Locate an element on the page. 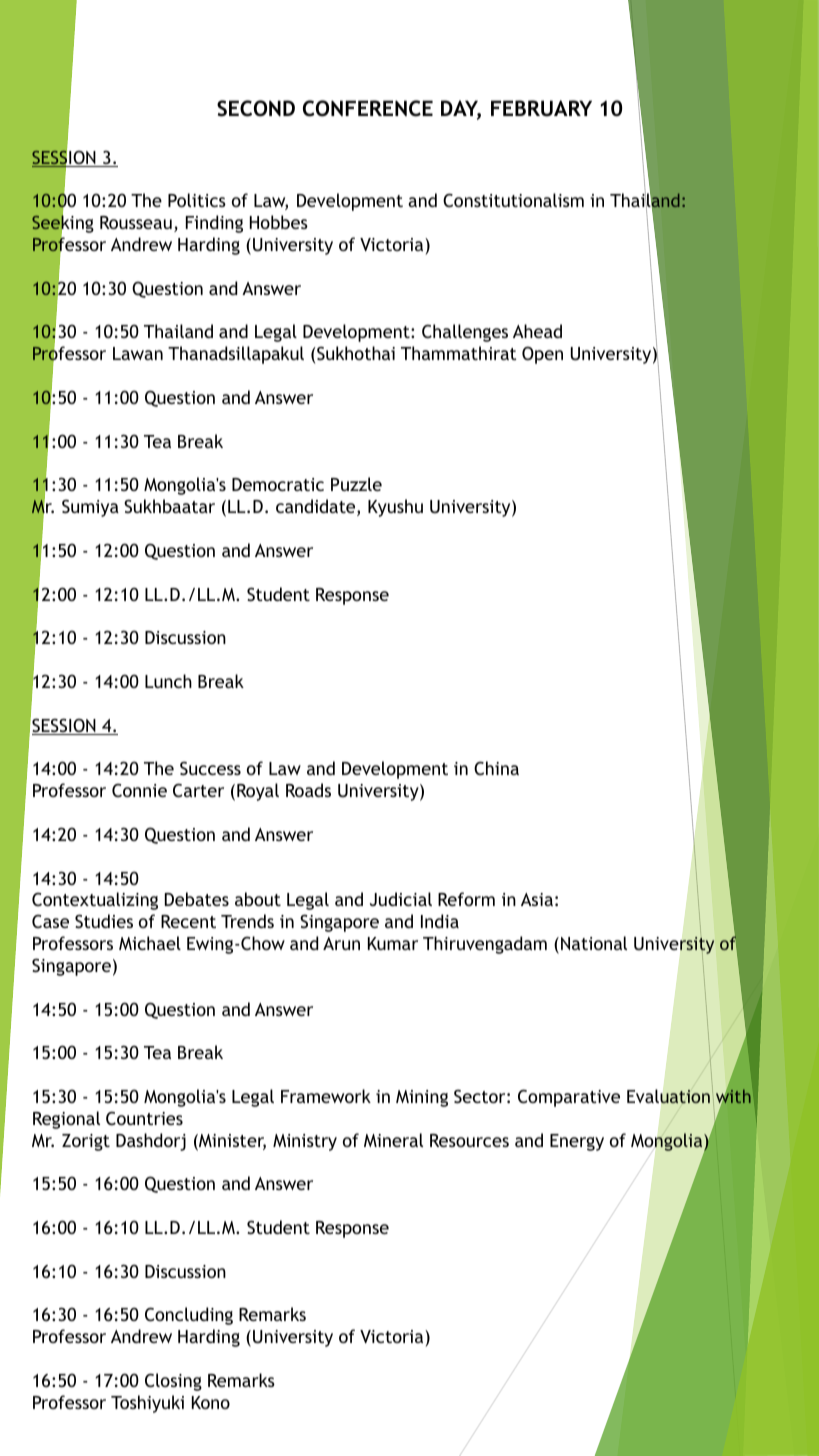 The height and width of the document is (1456, 819). Framework is located at coordinates (326, 1096).
